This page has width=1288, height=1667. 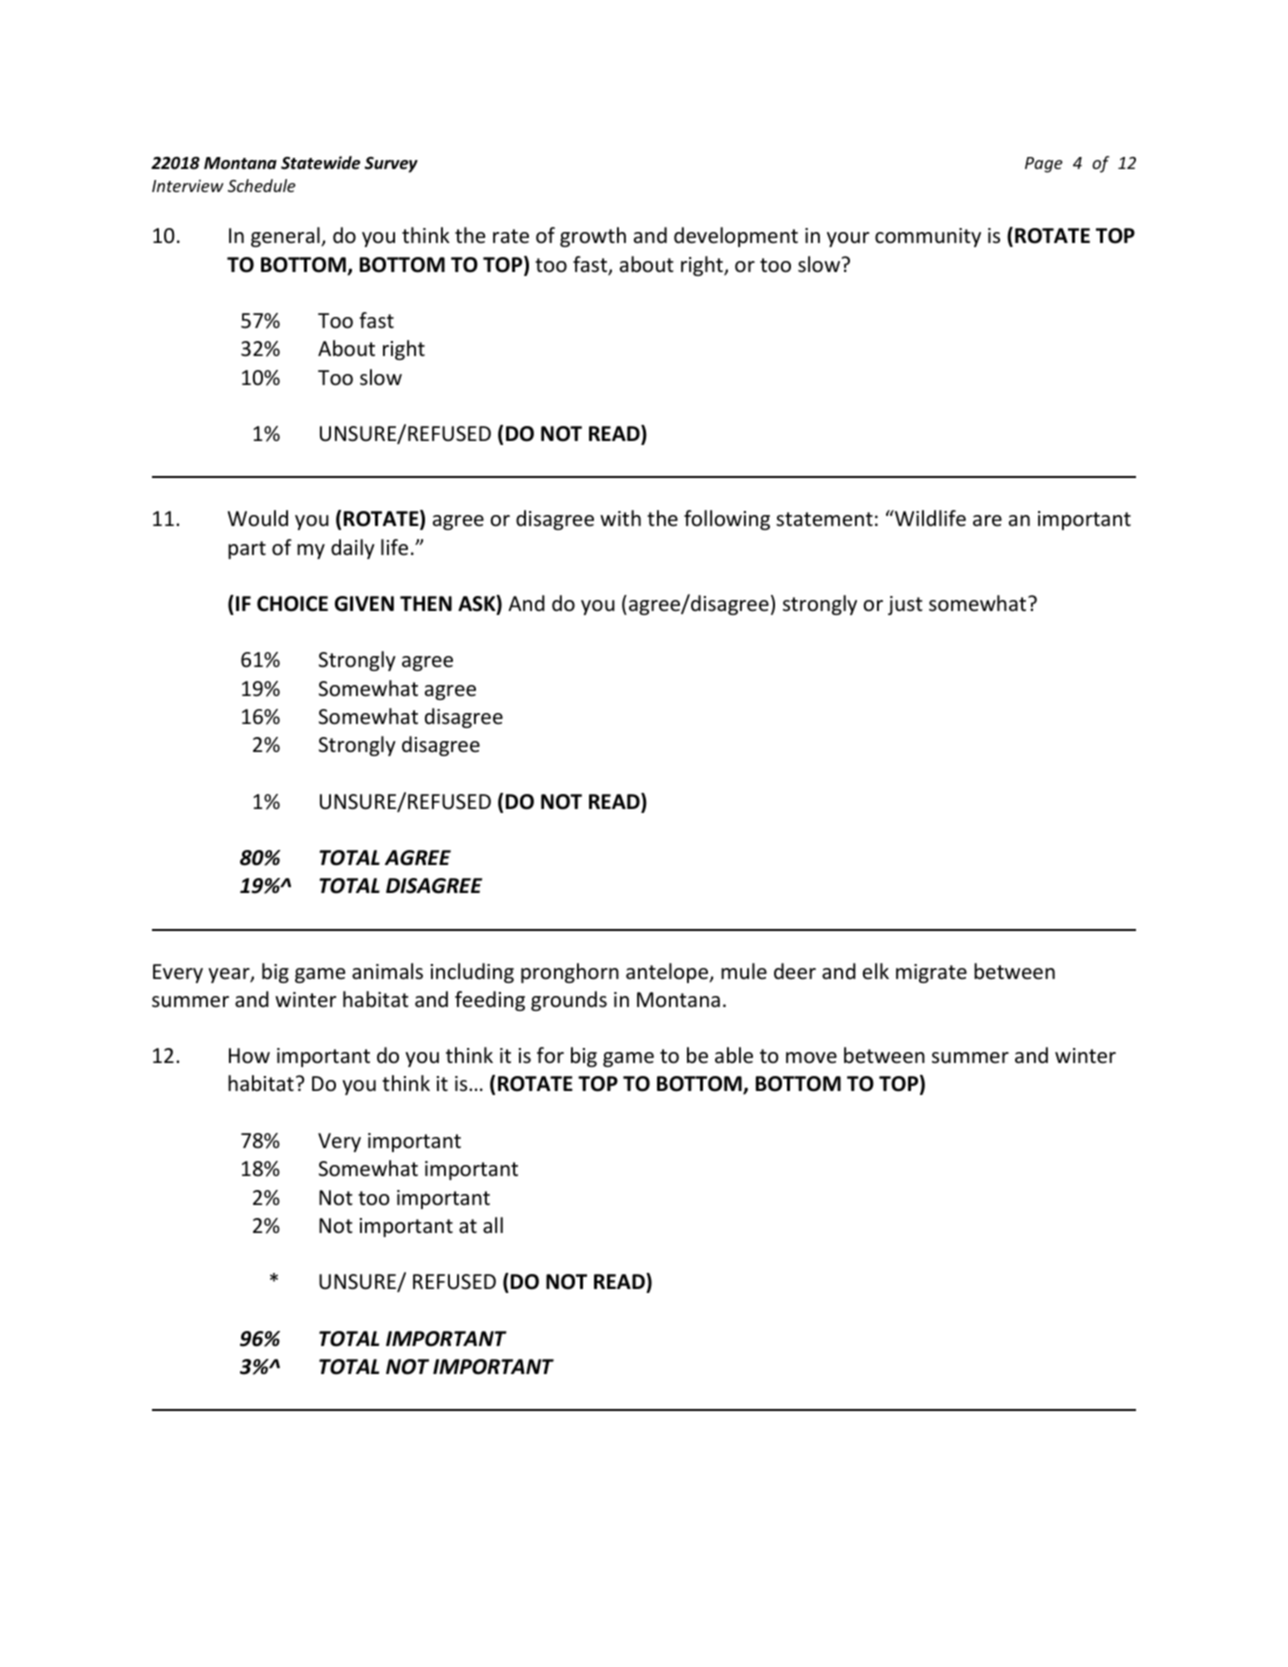 What do you see at coordinates (876, 971) in the page?
I see `elk` at bounding box center [876, 971].
